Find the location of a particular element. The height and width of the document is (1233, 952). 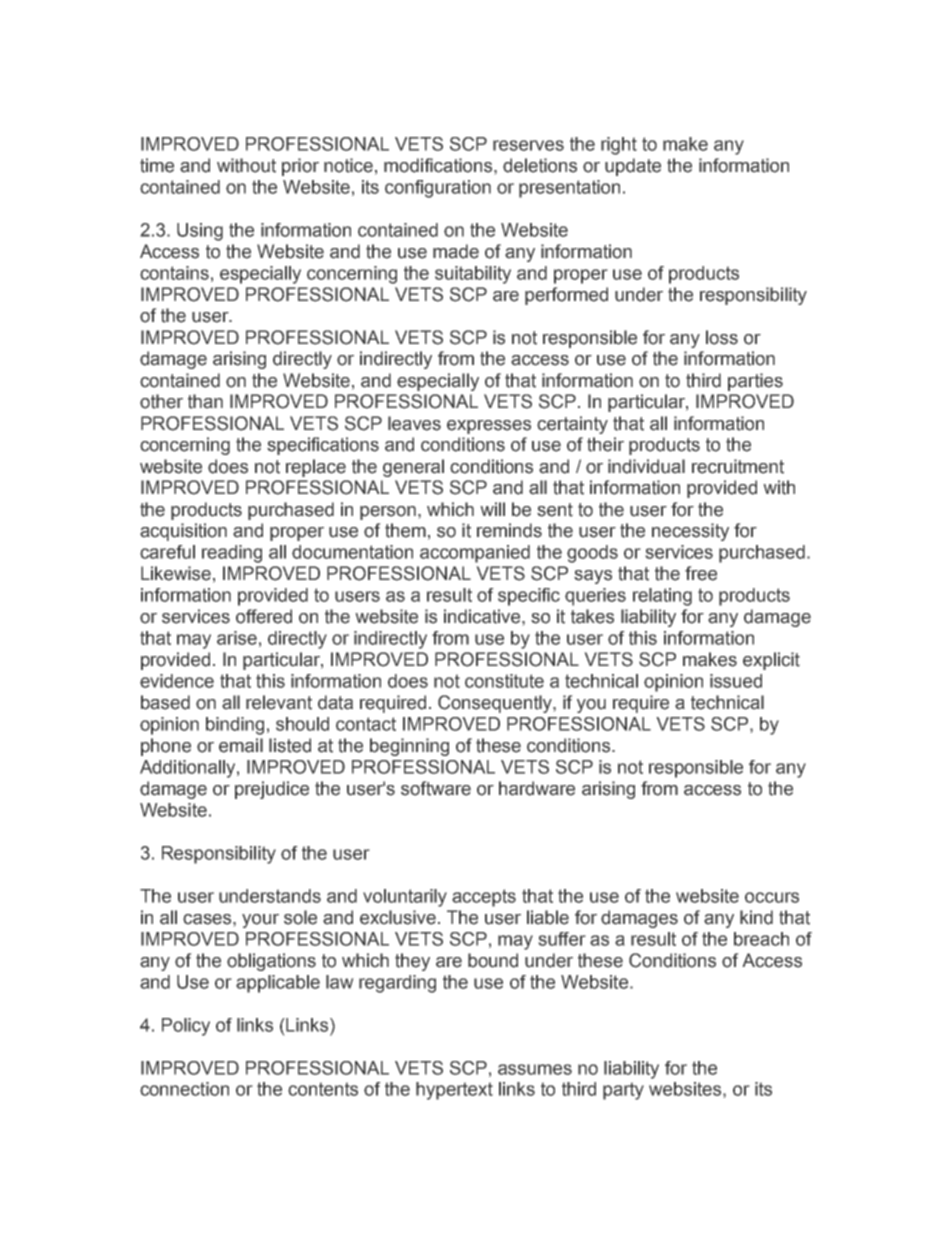

connection is located at coordinates (184, 1089).
